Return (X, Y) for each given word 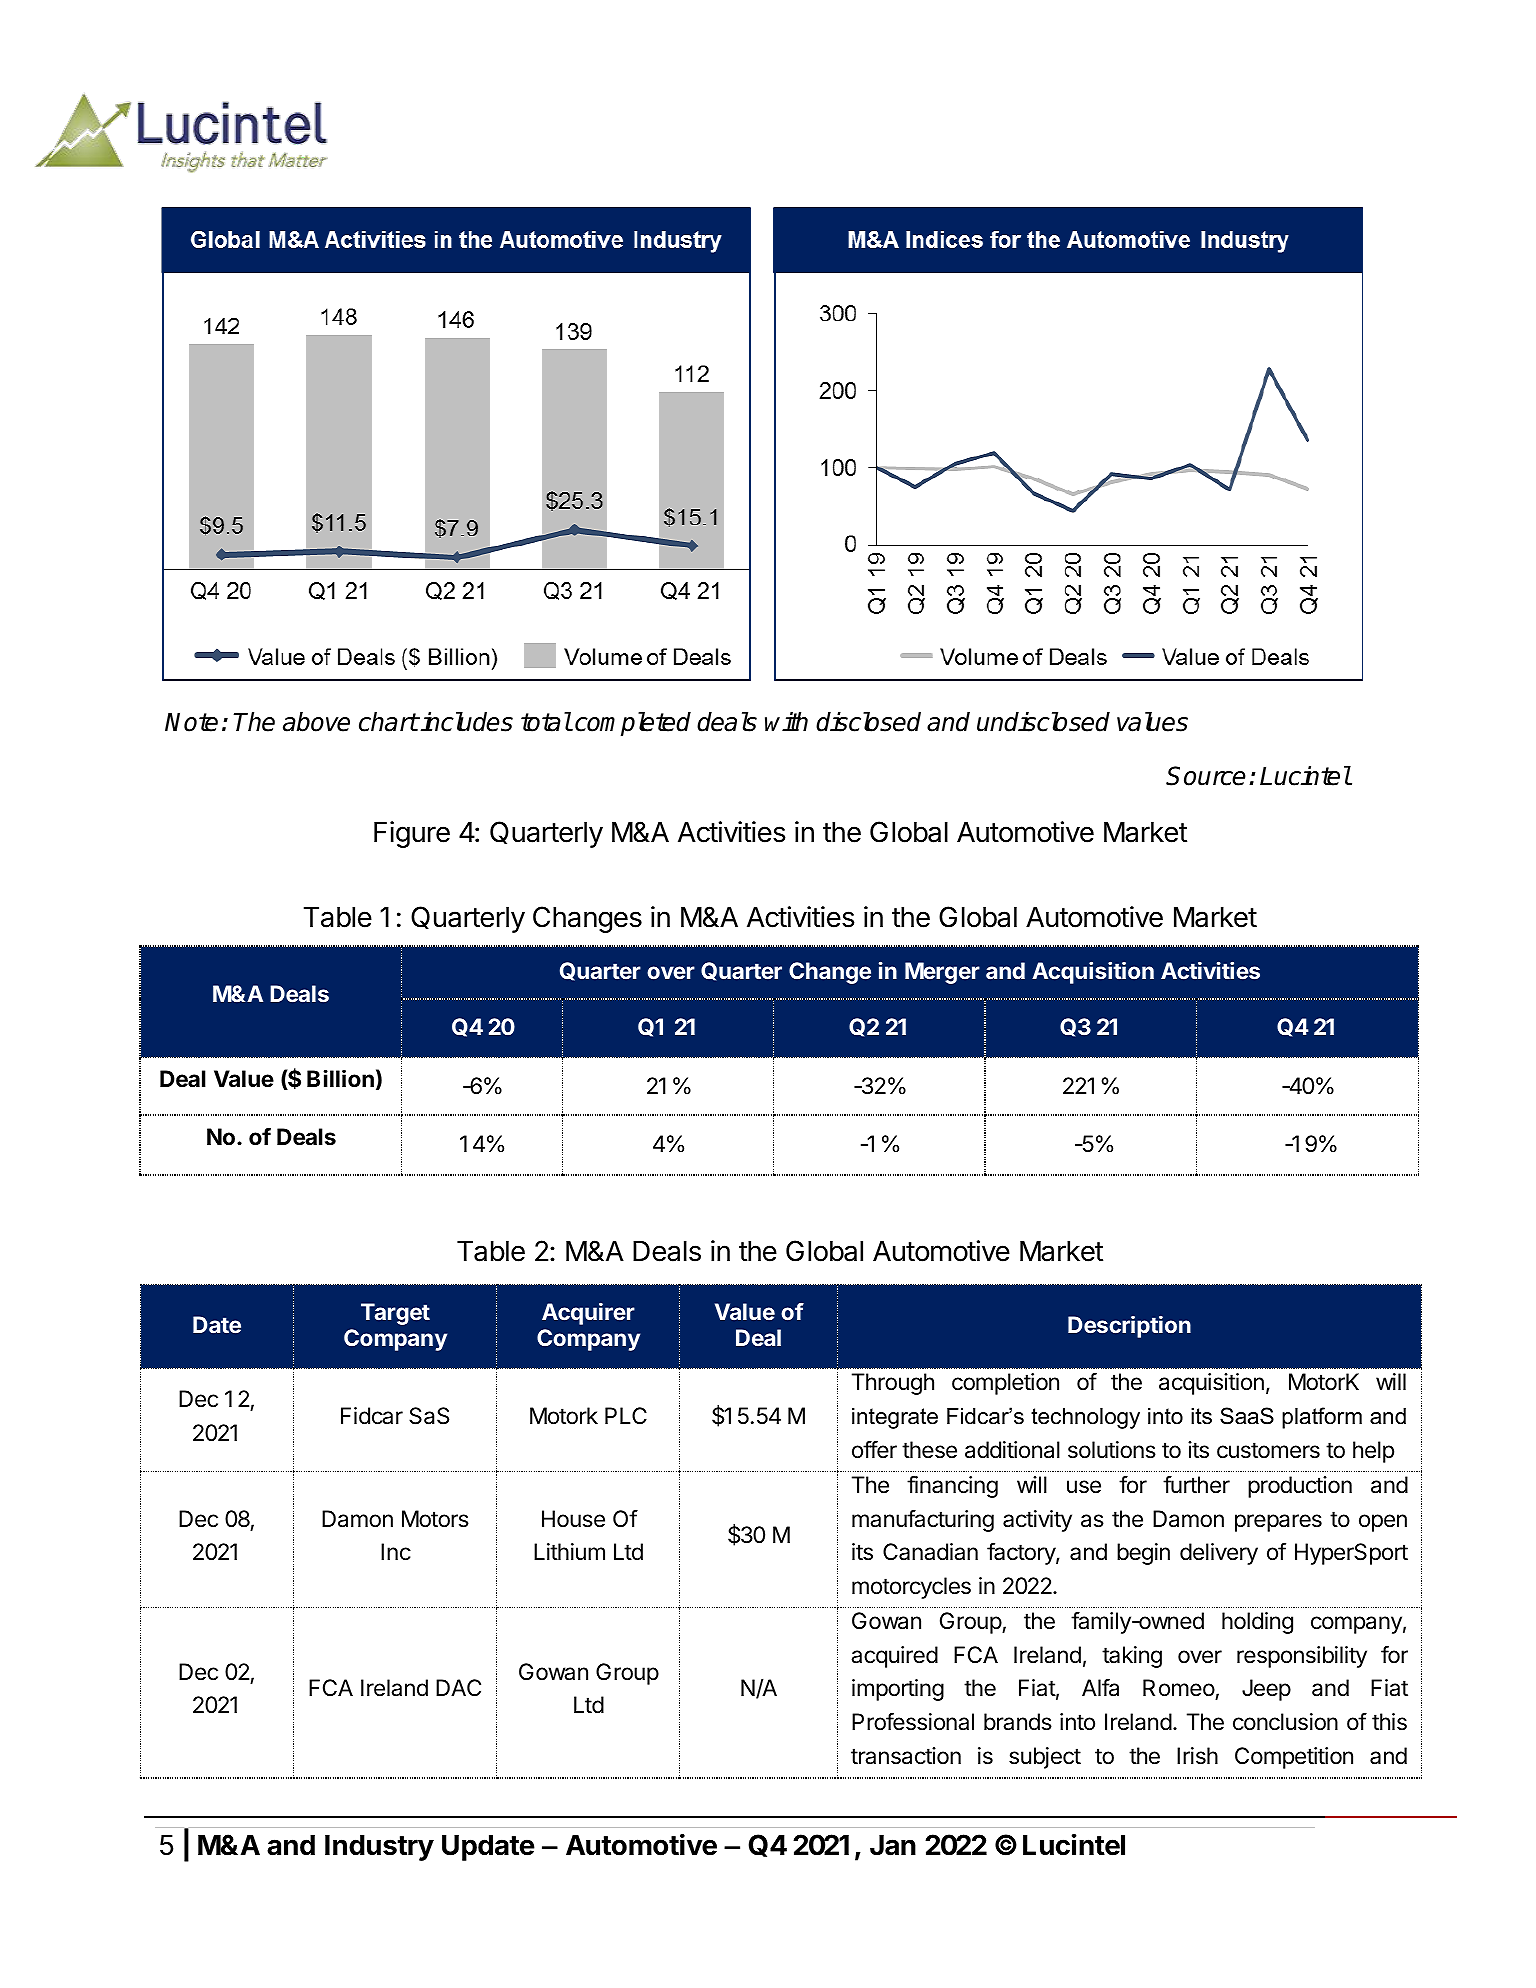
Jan (893, 1845)
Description (1129, 1327)
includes (466, 722)
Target (395, 1314)
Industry (379, 1848)
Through (893, 1384)
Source (1206, 776)
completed (633, 724)
